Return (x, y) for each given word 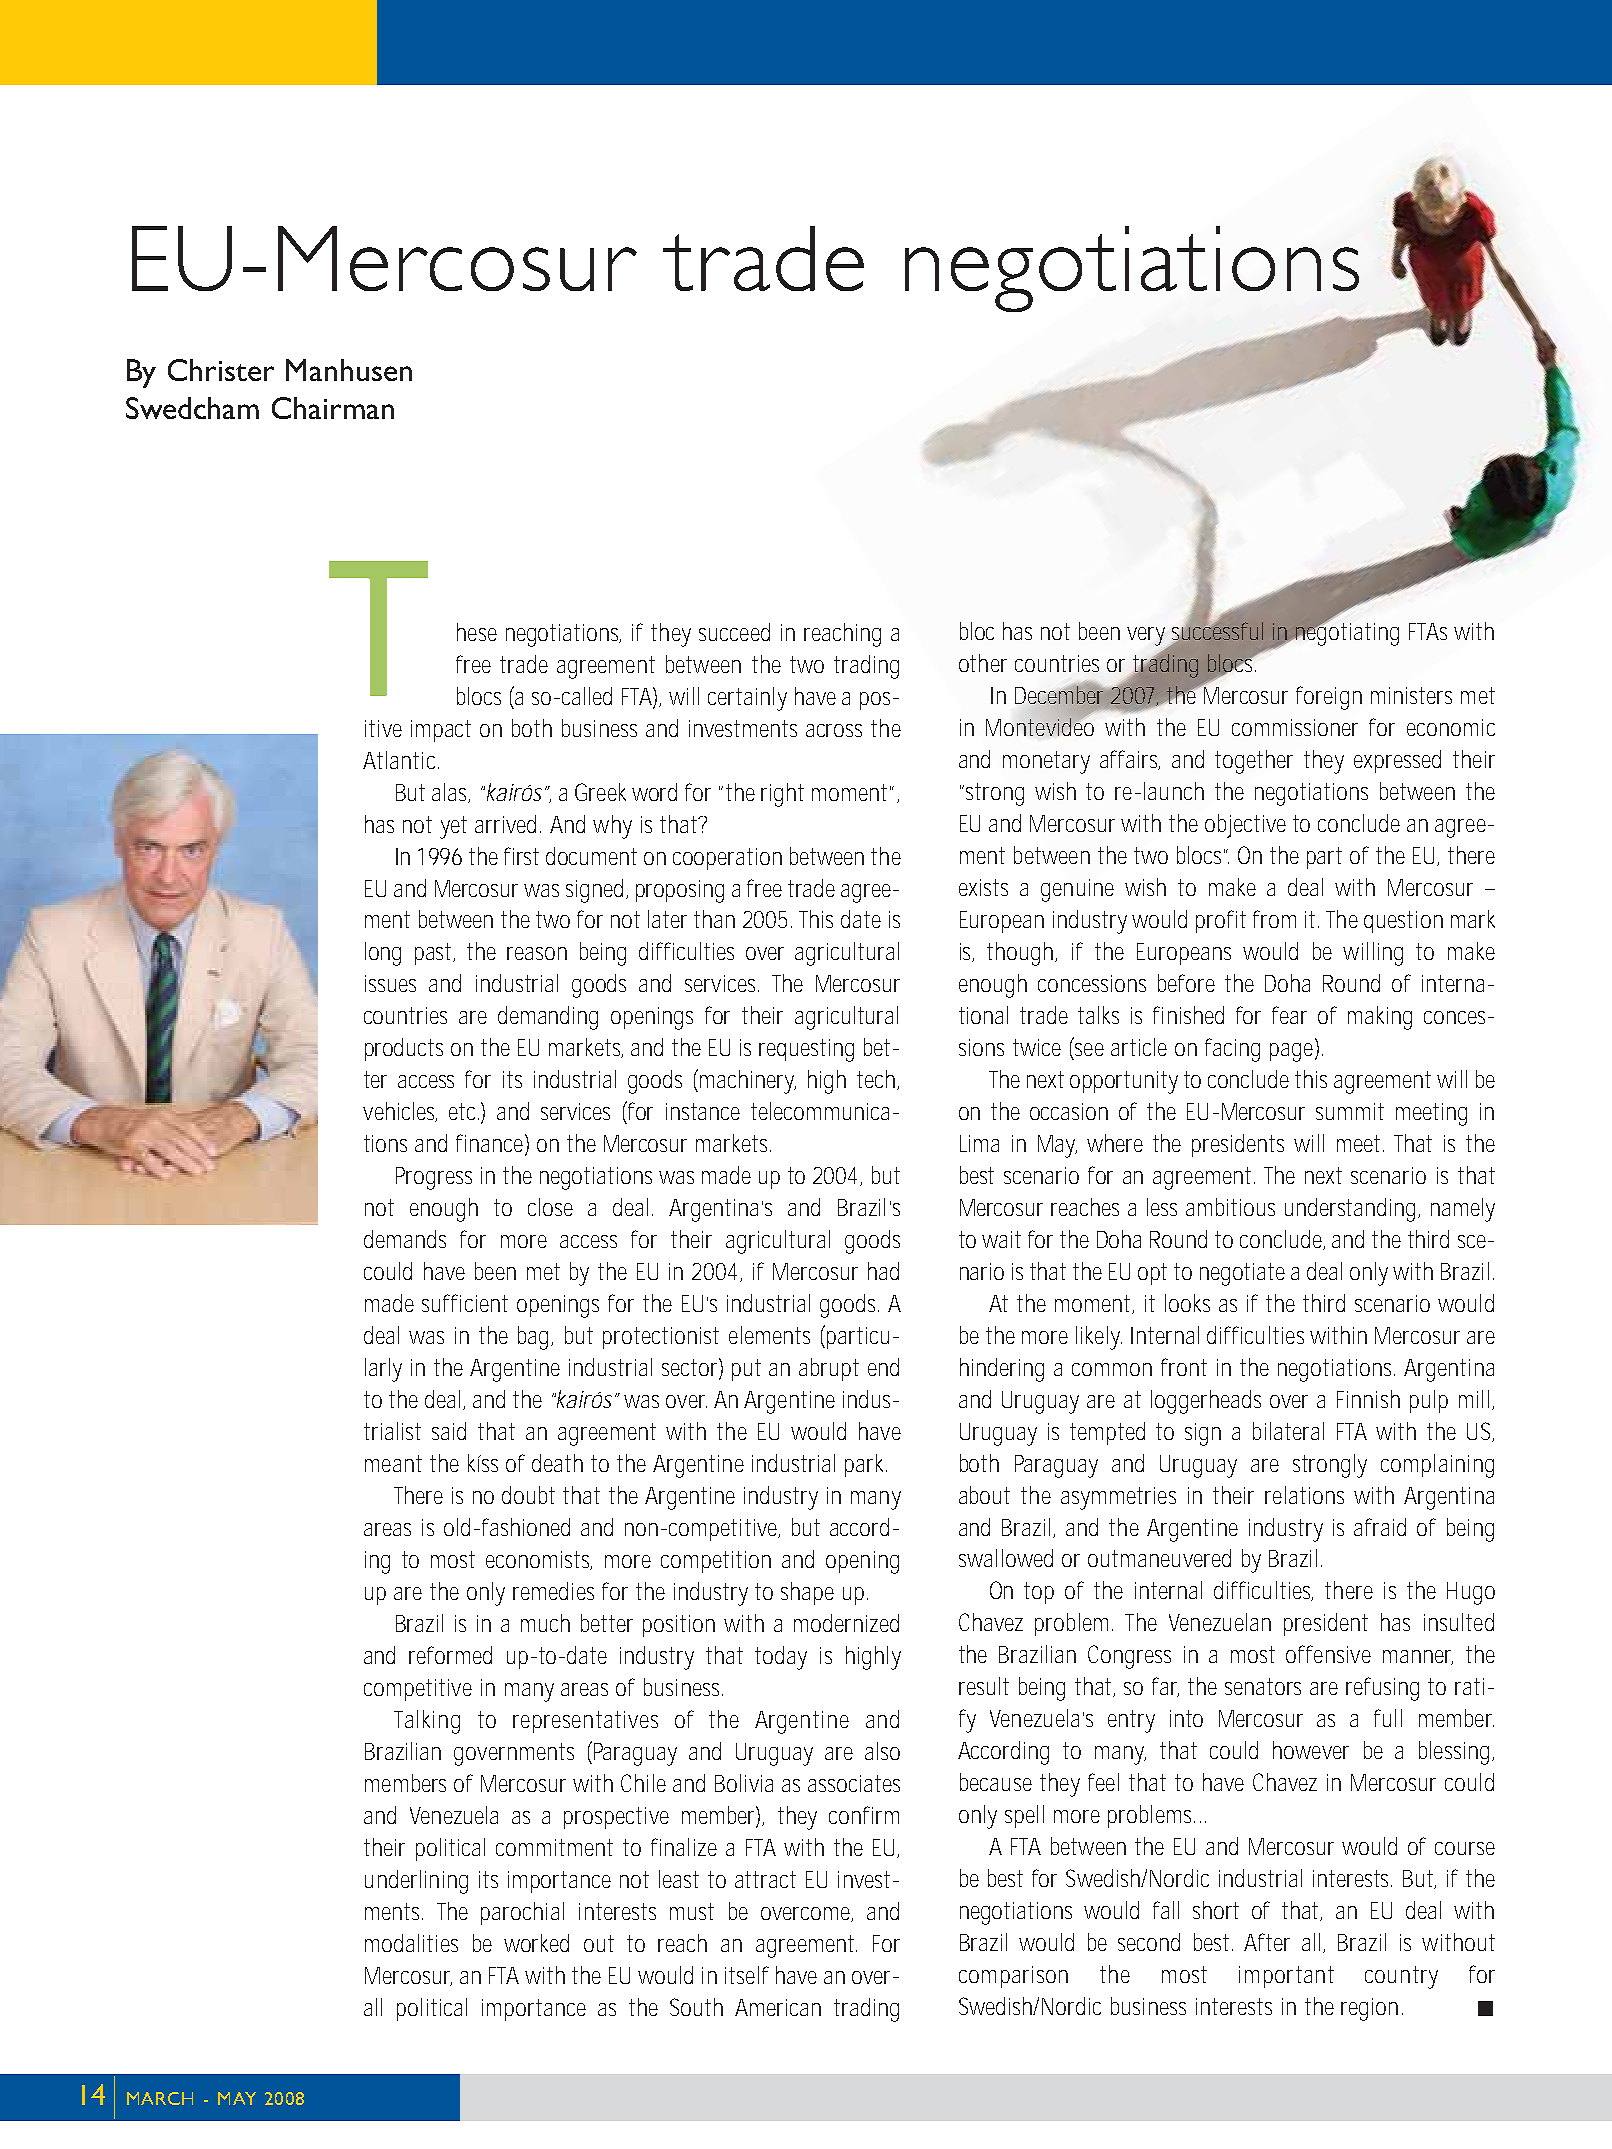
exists (983, 887)
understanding (1350, 1210)
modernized (846, 1623)
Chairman (333, 408)
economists (539, 1560)
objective (1245, 826)
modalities (411, 1943)
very (1146, 636)
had (883, 1271)
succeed (734, 632)
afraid (1380, 1527)
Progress (434, 1178)
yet (453, 827)
